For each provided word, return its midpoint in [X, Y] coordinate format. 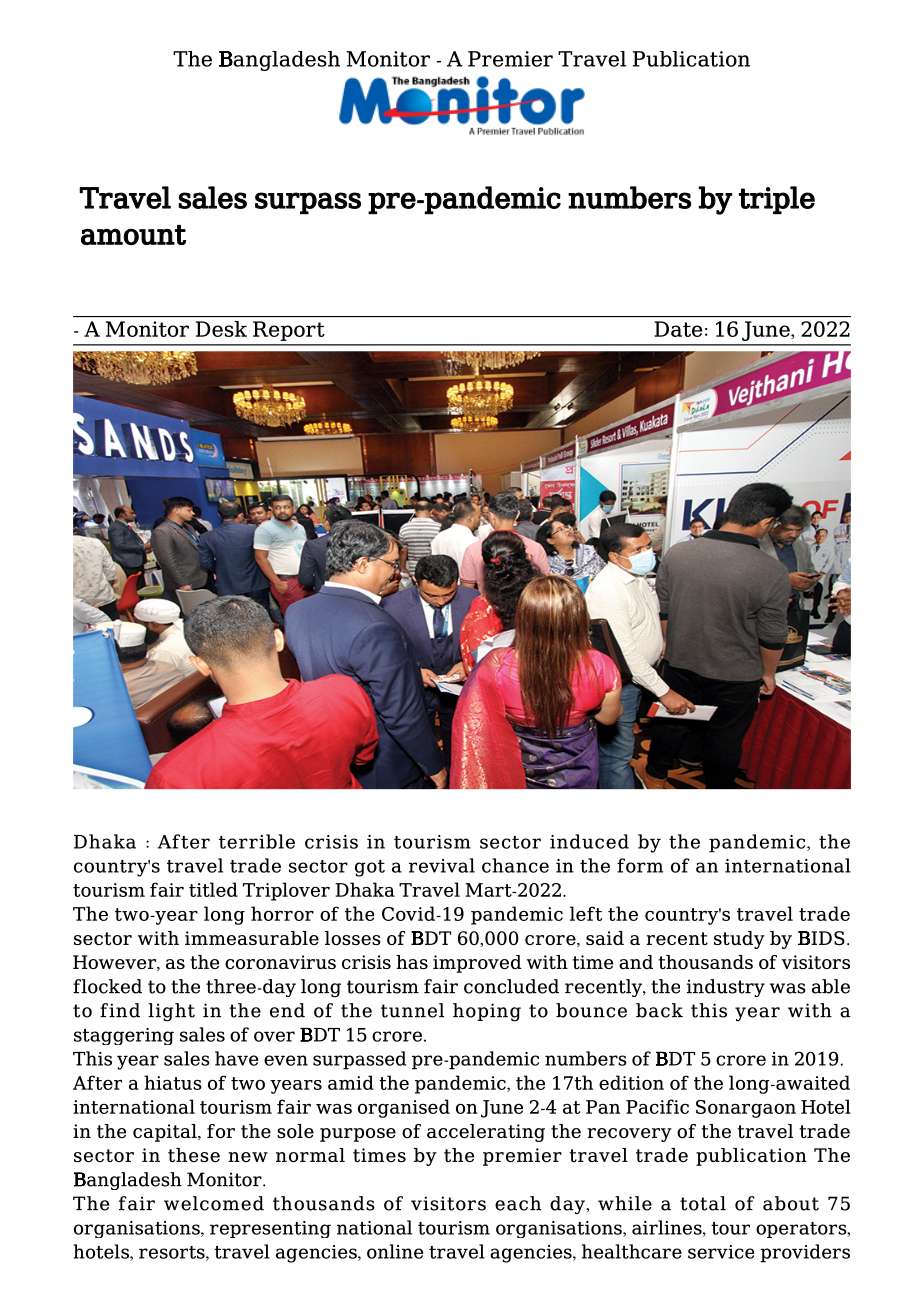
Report [289, 331]
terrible [257, 841]
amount [133, 234]
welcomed [214, 1203]
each [518, 1203]
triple [777, 200]
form [640, 865]
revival [442, 865]
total [703, 1203]
